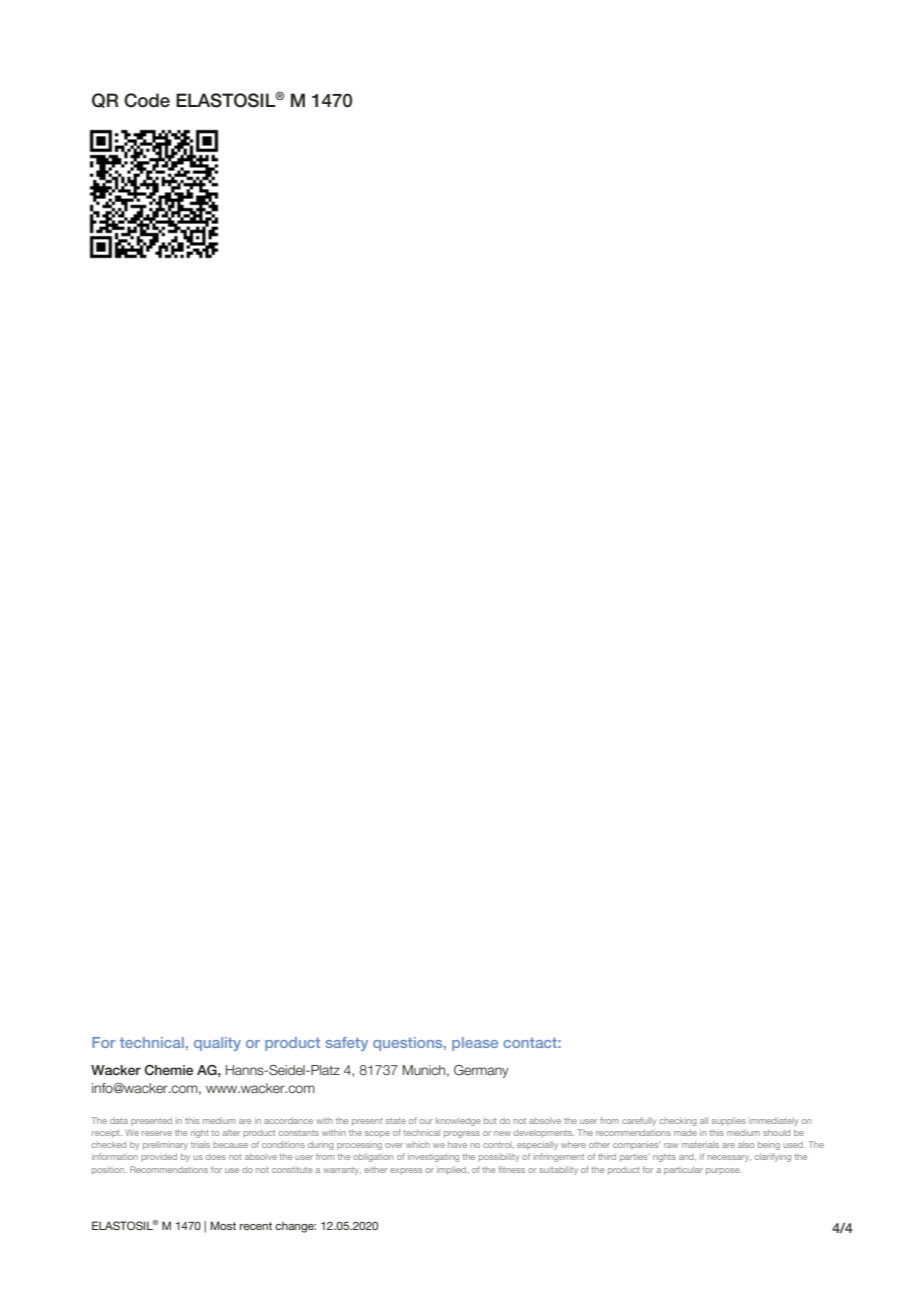  I want to click on please, so click(475, 1044).
